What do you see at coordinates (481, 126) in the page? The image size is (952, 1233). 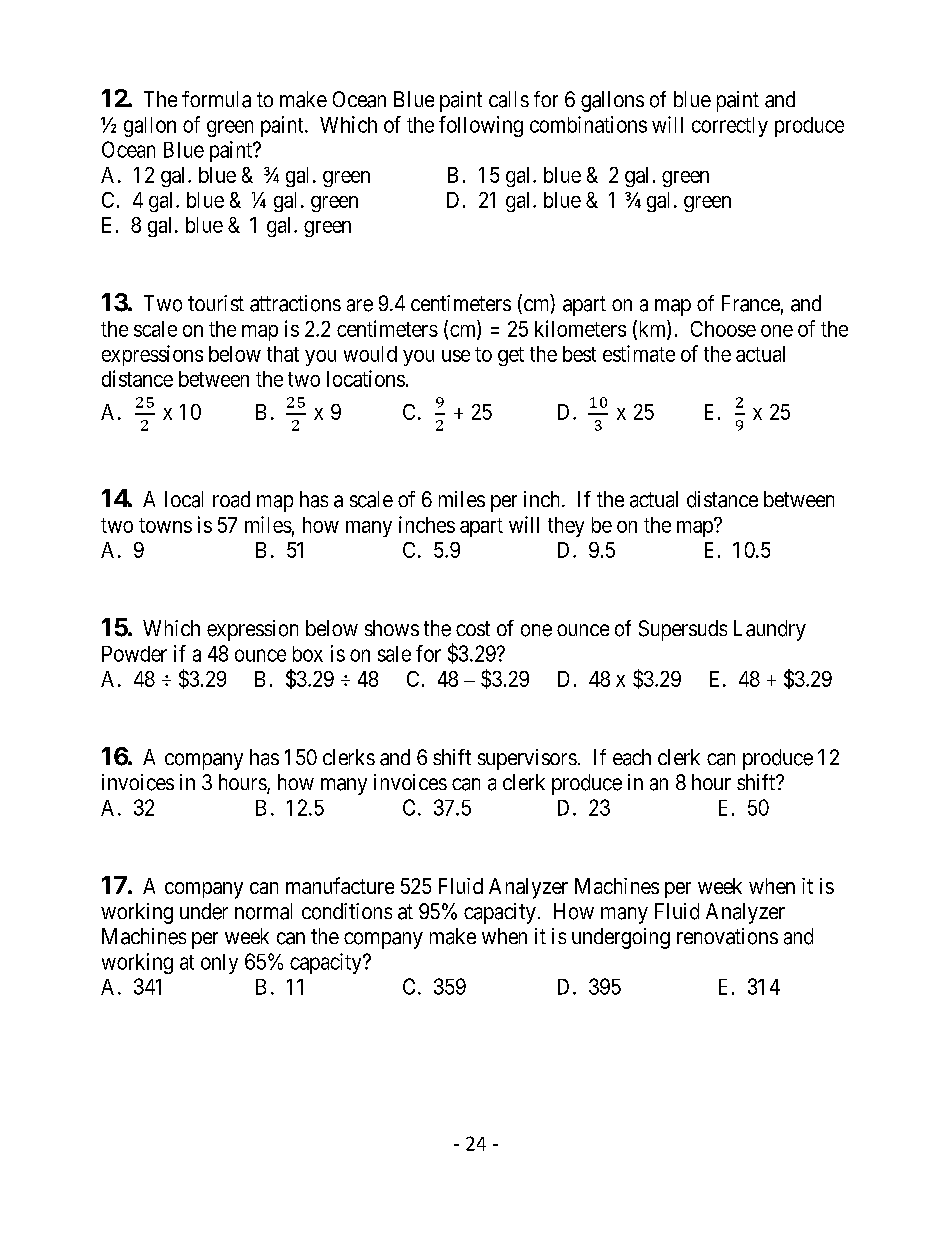 I see `following` at bounding box center [481, 126].
